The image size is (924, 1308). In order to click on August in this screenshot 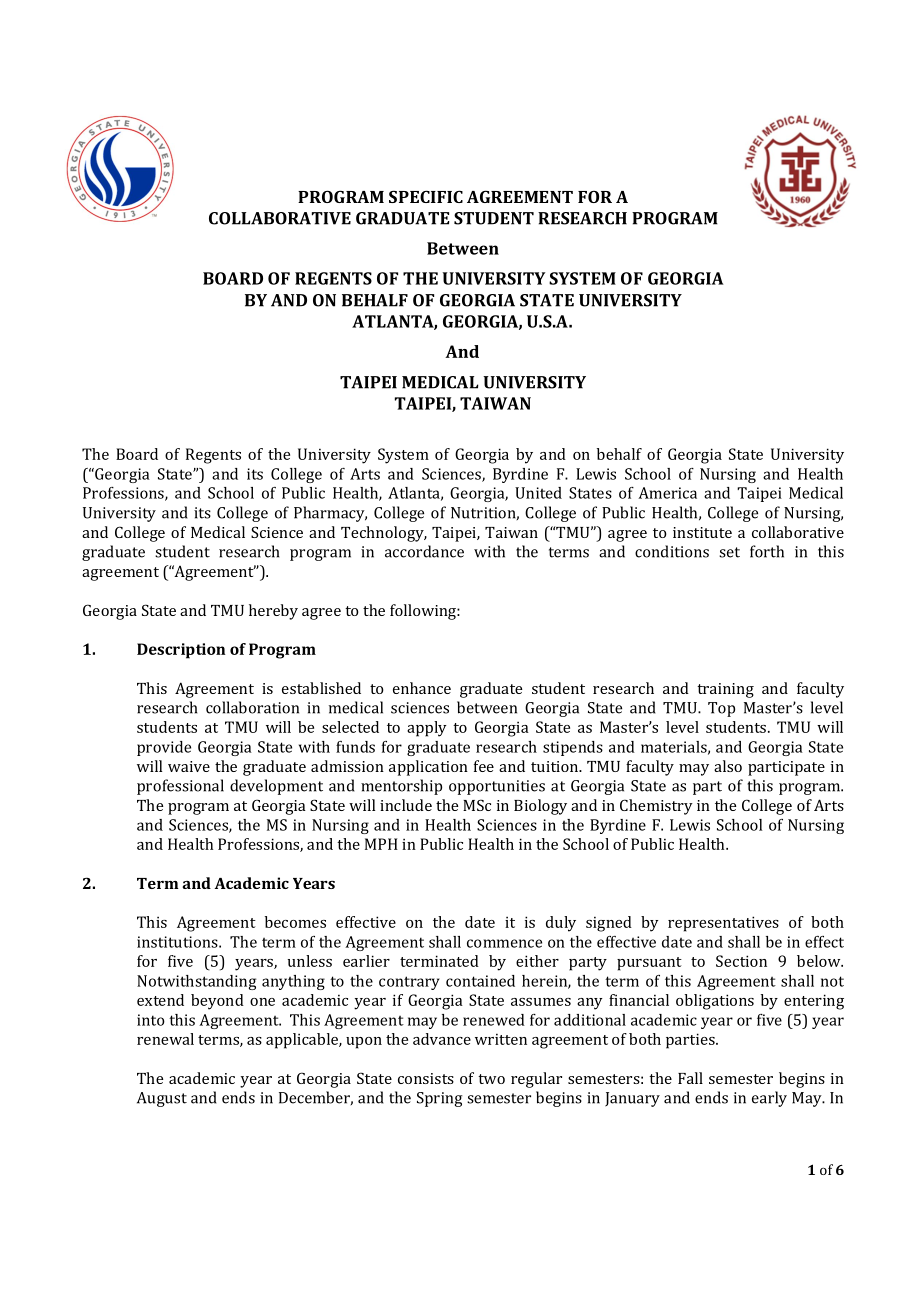, I will do `click(162, 1099)`.
